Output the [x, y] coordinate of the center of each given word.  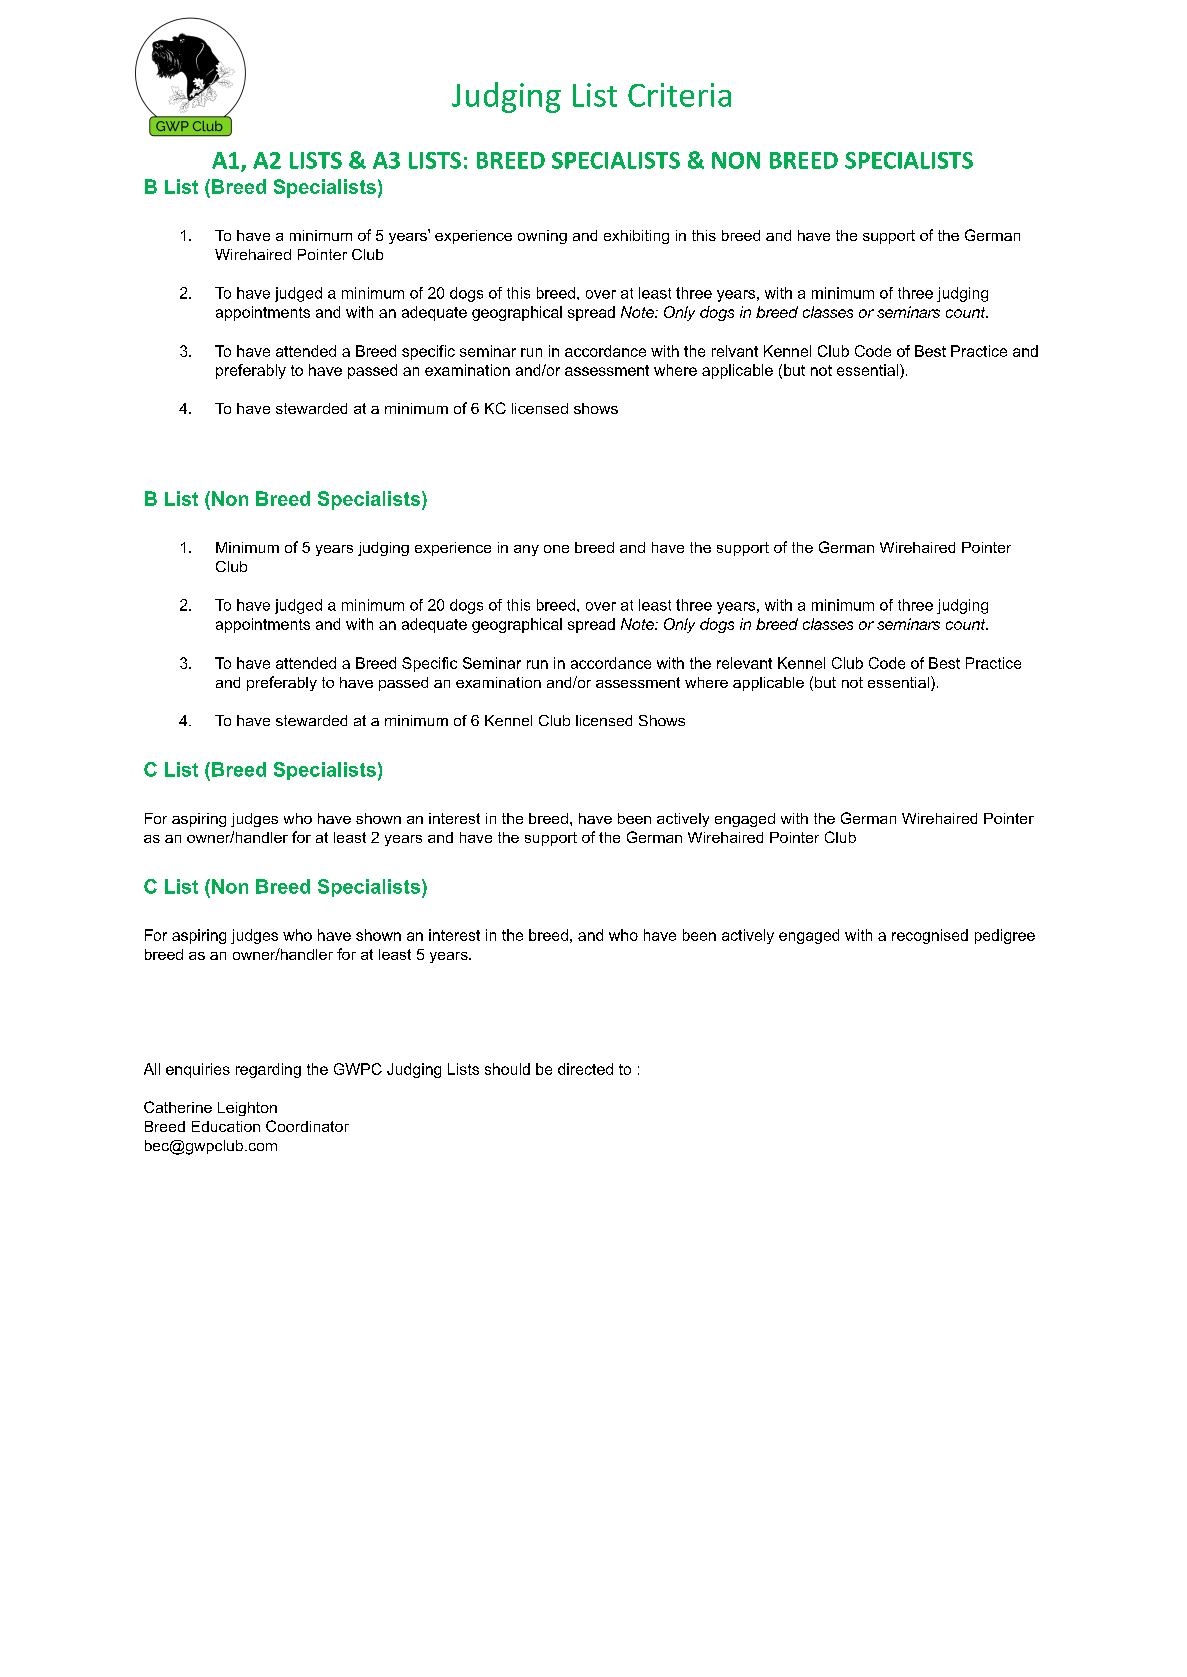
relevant [744, 663]
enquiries [198, 1070]
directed [585, 1069]
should [507, 1069]
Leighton [247, 1109]
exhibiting [636, 237]
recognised [930, 936]
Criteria [679, 95]
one [556, 549]
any [526, 550]
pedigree [1005, 936]
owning [542, 237]
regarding [268, 1070]
